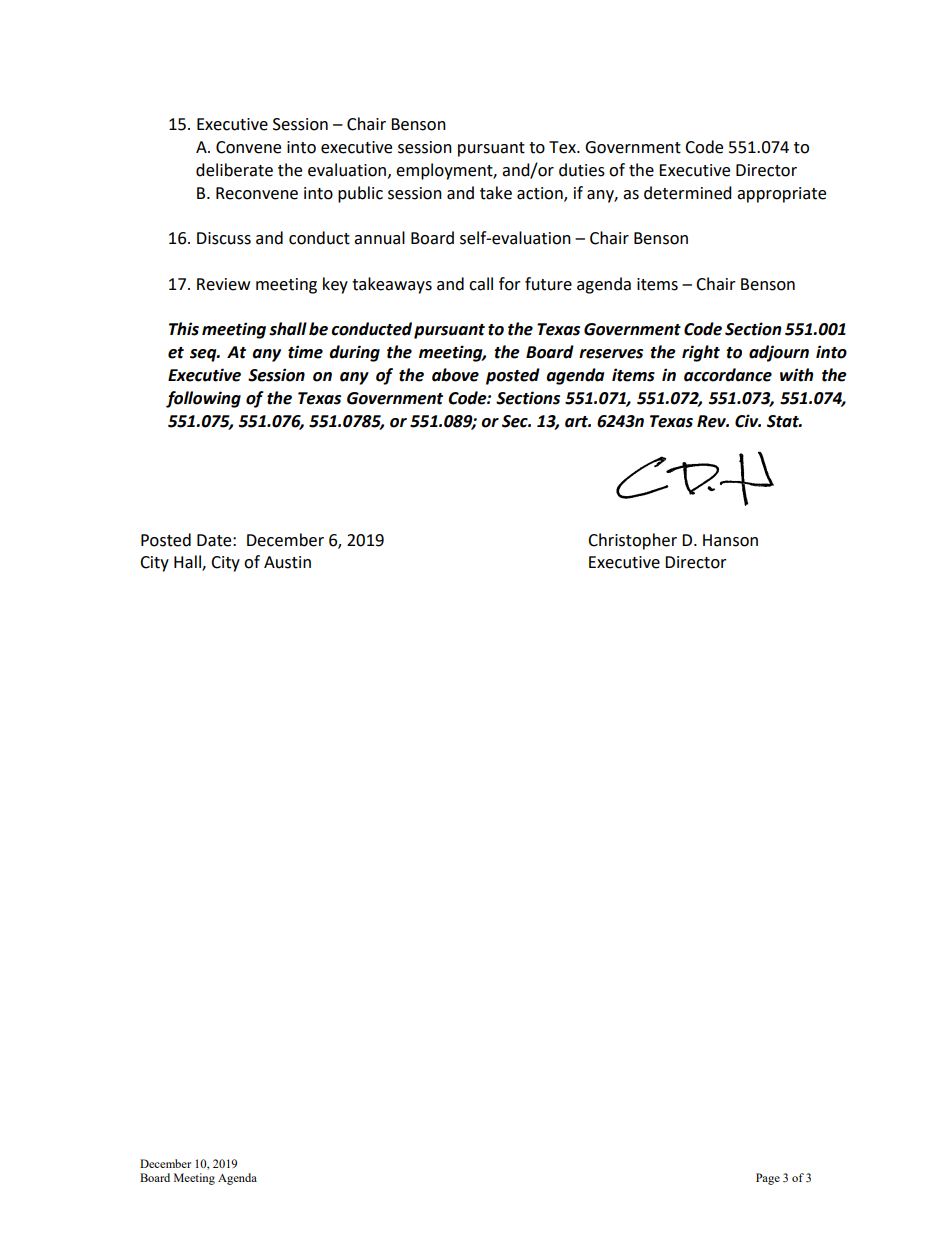 The height and width of the screenshot is (1233, 952). I want to click on Page, so click(768, 1179).
